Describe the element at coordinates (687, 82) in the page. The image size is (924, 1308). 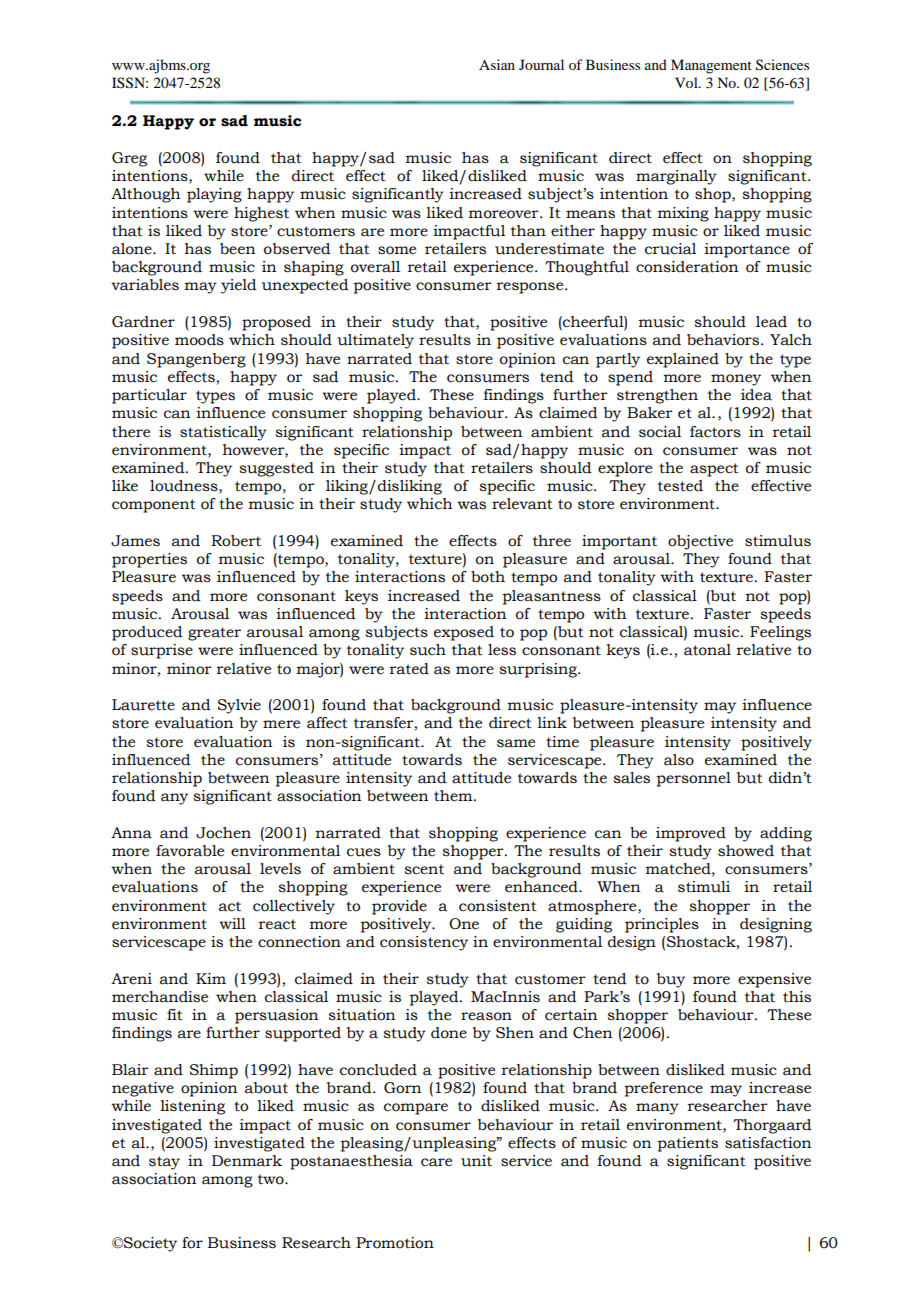
I see `Vol` at that location.
